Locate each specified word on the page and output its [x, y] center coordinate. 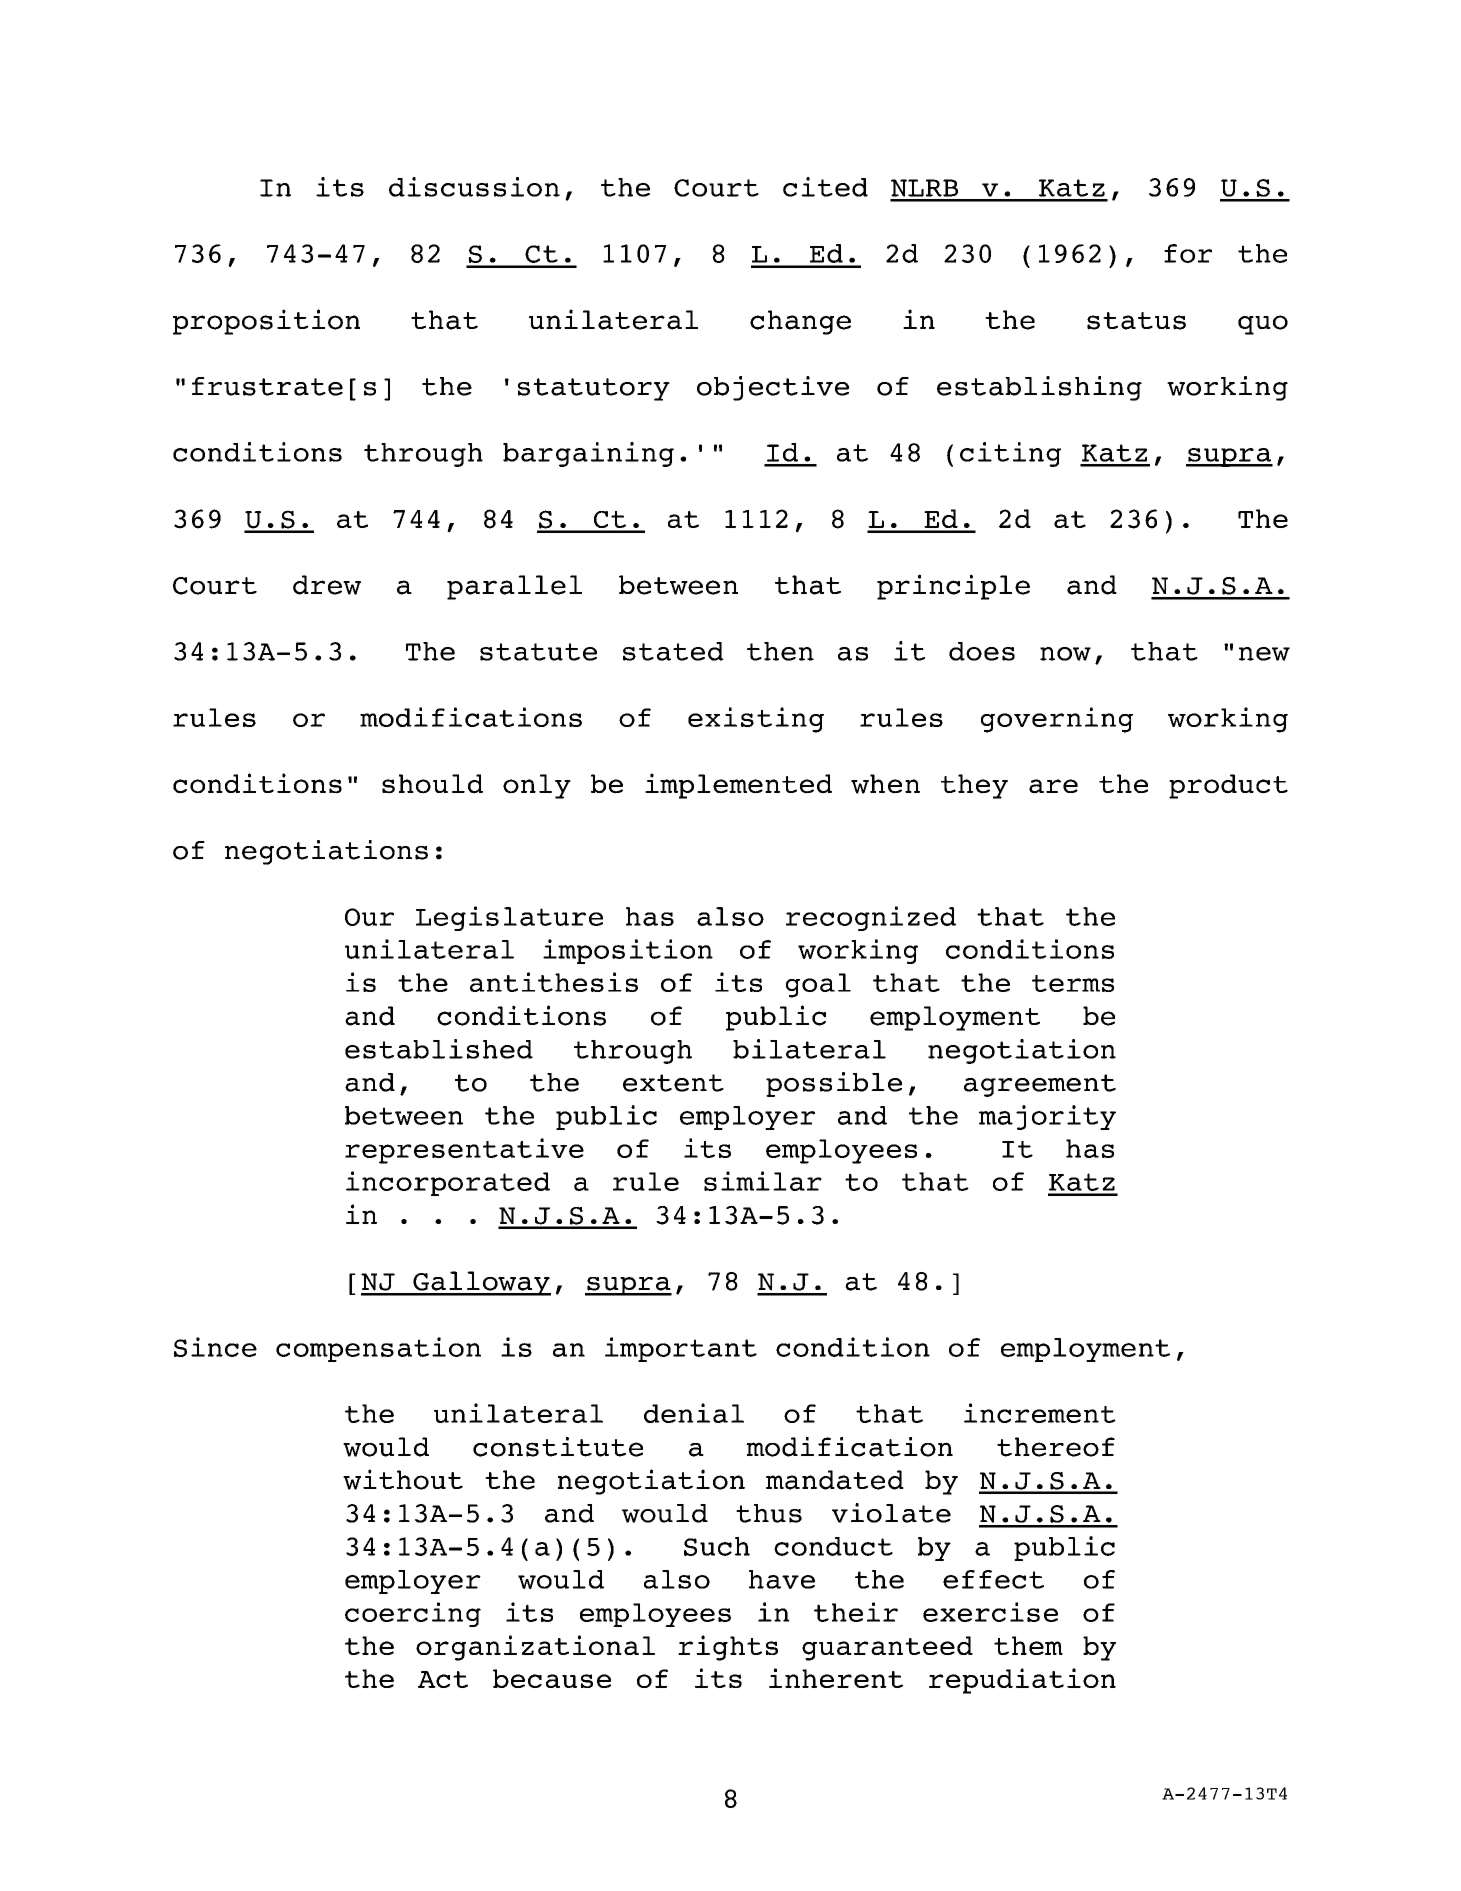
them [1028, 1645]
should [432, 784]
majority [1047, 1117]
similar [763, 1181]
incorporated [448, 1183]
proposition [266, 322]
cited [825, 187]
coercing [413, 1614]
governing [1057, 720]
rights [728, 1648]
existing [756, 720]
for [1188, 253]
